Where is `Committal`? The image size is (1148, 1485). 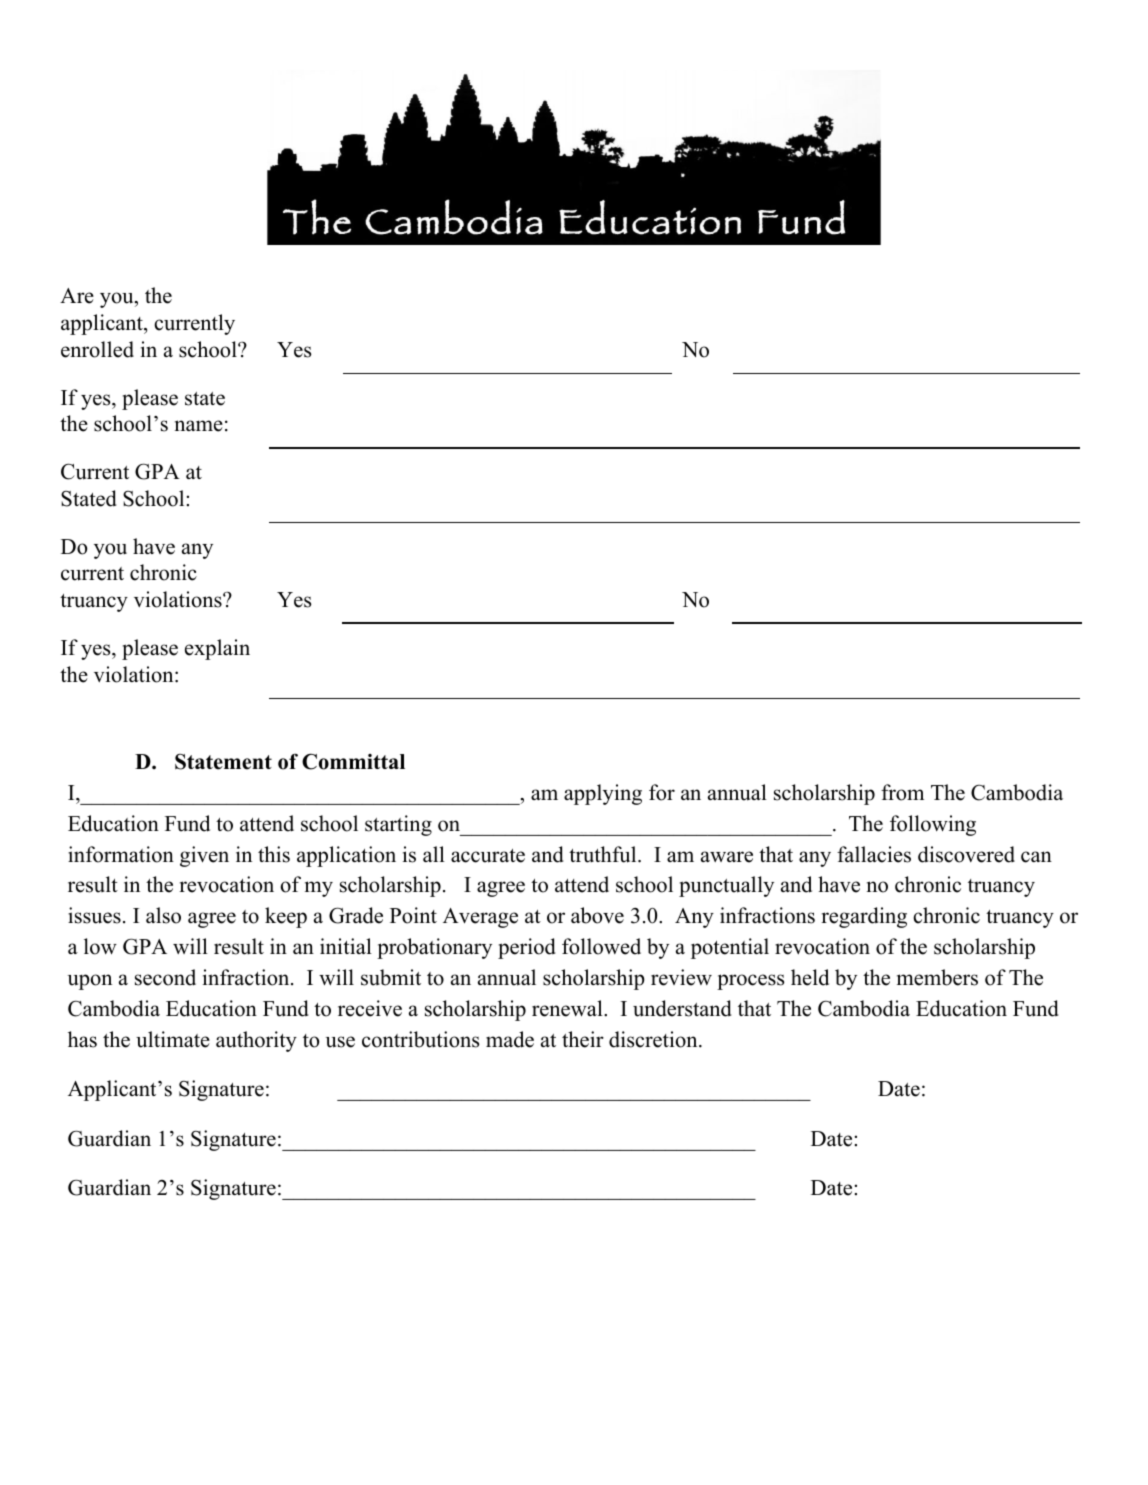
Committal is located at coordinates (353, 761).
